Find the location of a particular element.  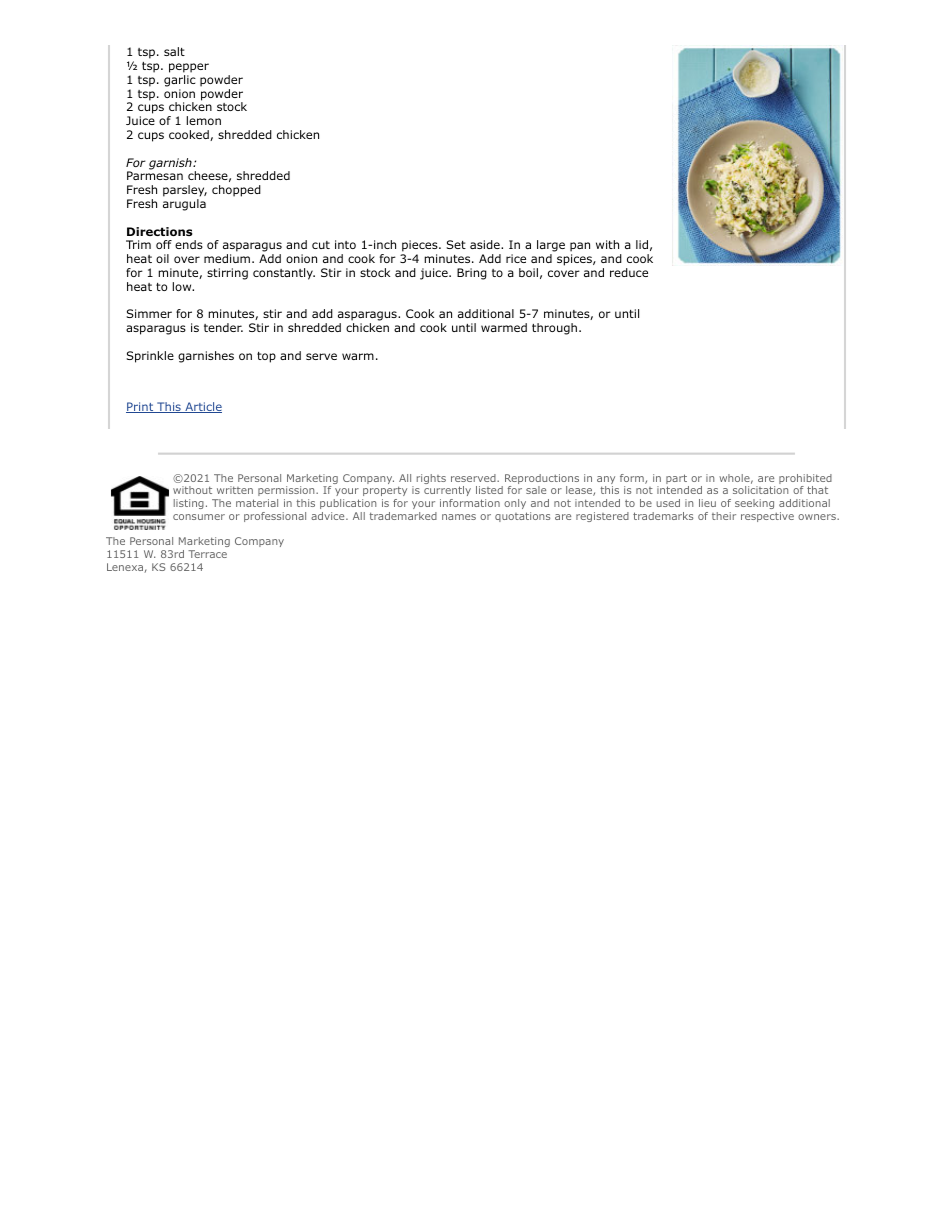

chopped is located at coordinates (236, 191).
